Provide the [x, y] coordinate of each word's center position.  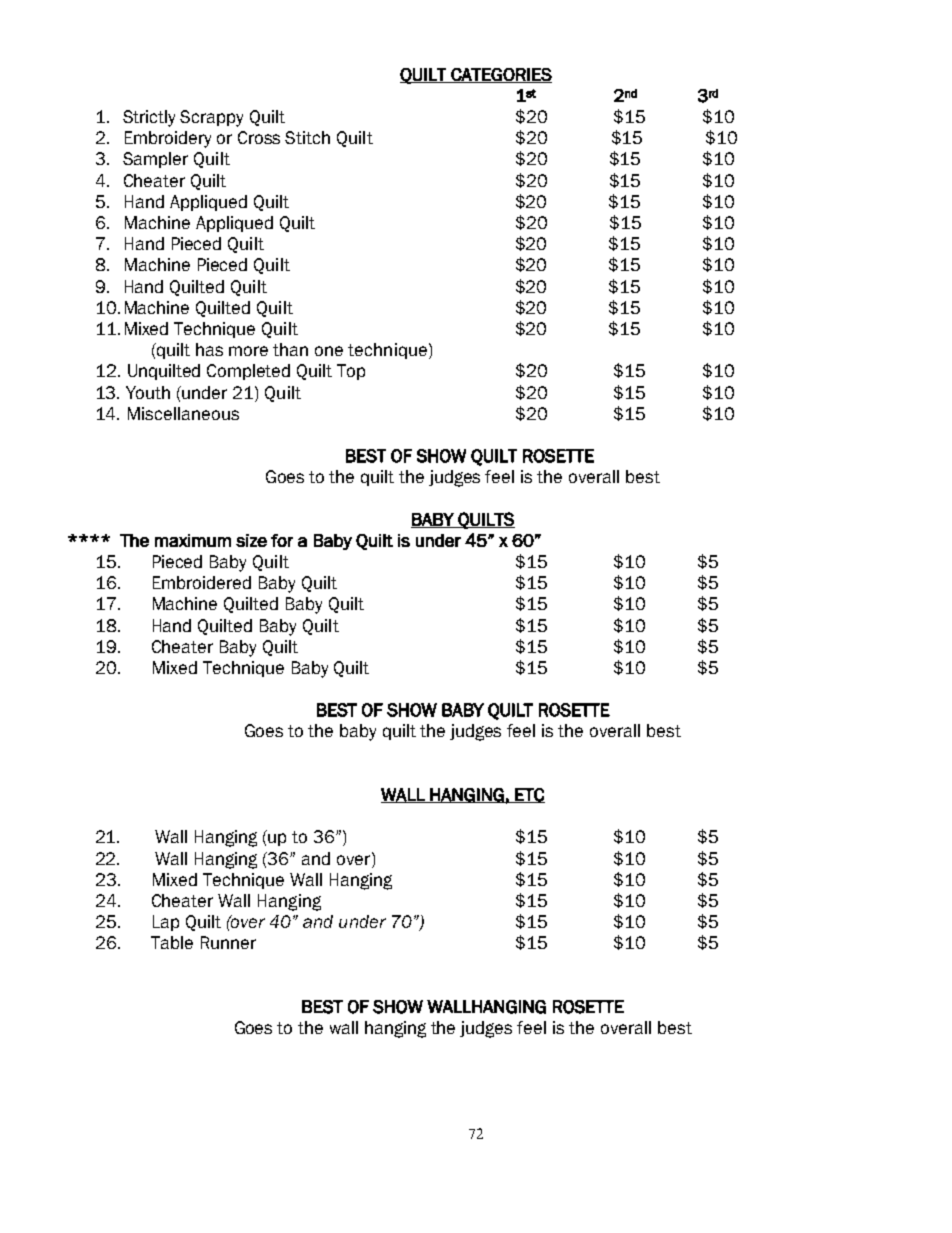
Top [351, 372]
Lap [166, 923]
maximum [193, 540]
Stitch [307, 137]
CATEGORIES [500, 75]
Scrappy [211, 118]
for [282, 540]
